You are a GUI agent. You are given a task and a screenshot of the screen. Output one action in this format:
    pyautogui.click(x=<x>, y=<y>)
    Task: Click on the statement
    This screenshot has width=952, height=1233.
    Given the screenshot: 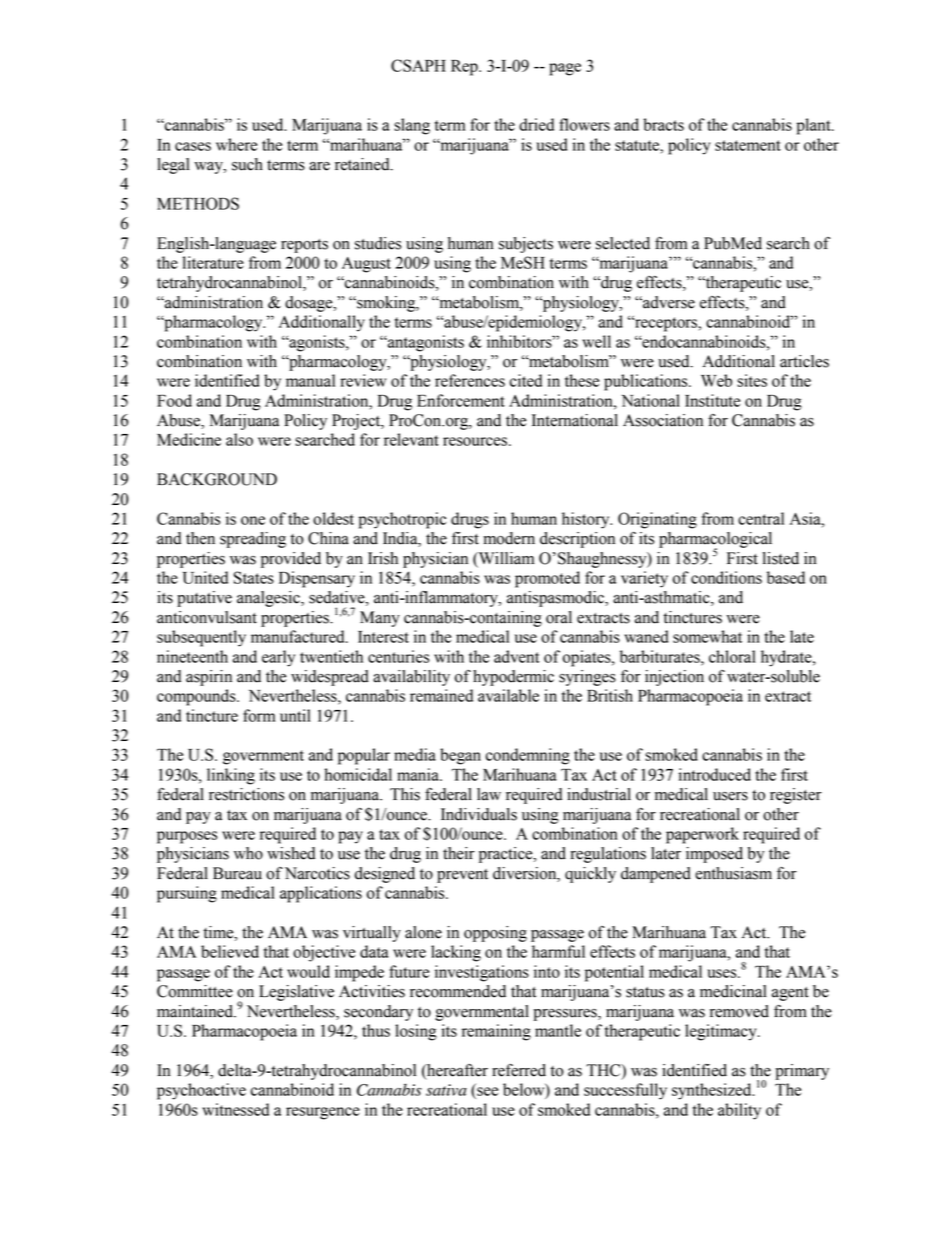 What is the action you would take?
    pyautogui.click(x=748, y=145)
